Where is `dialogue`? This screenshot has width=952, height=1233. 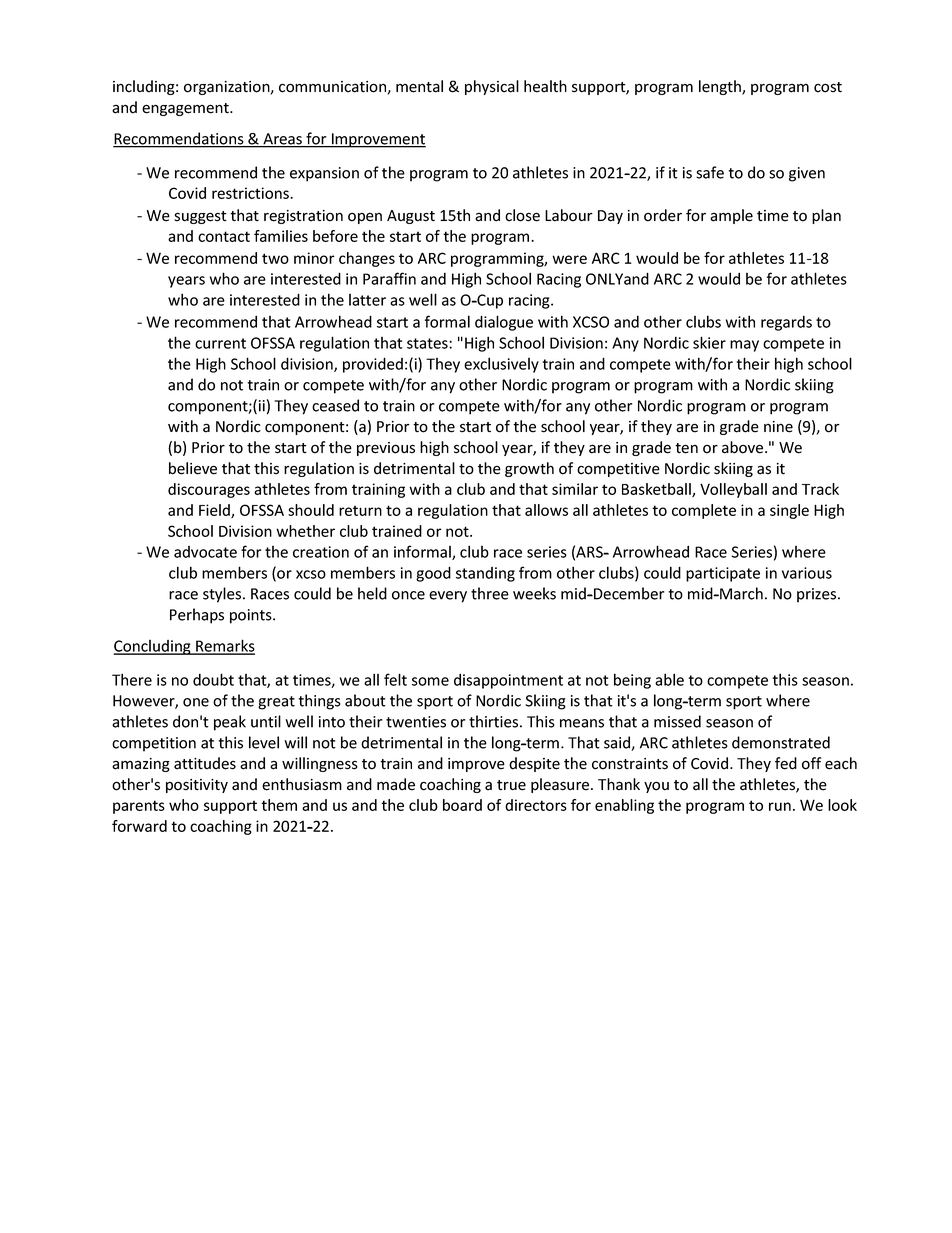
dialogue is located at coordinates (504, 323).
